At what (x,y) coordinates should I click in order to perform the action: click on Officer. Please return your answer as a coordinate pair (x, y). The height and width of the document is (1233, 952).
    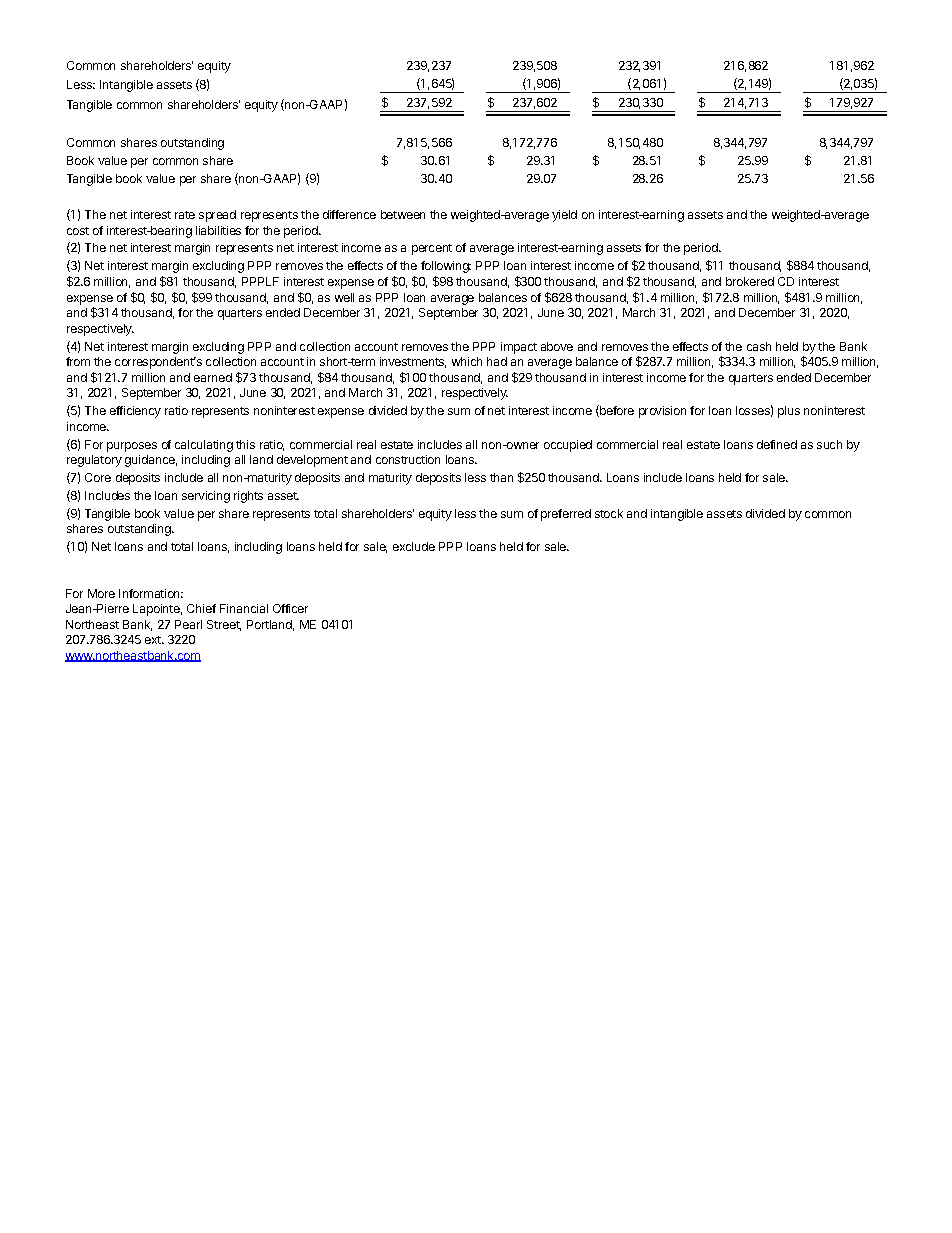
    Looking at the image, I should click on (290, 608).
